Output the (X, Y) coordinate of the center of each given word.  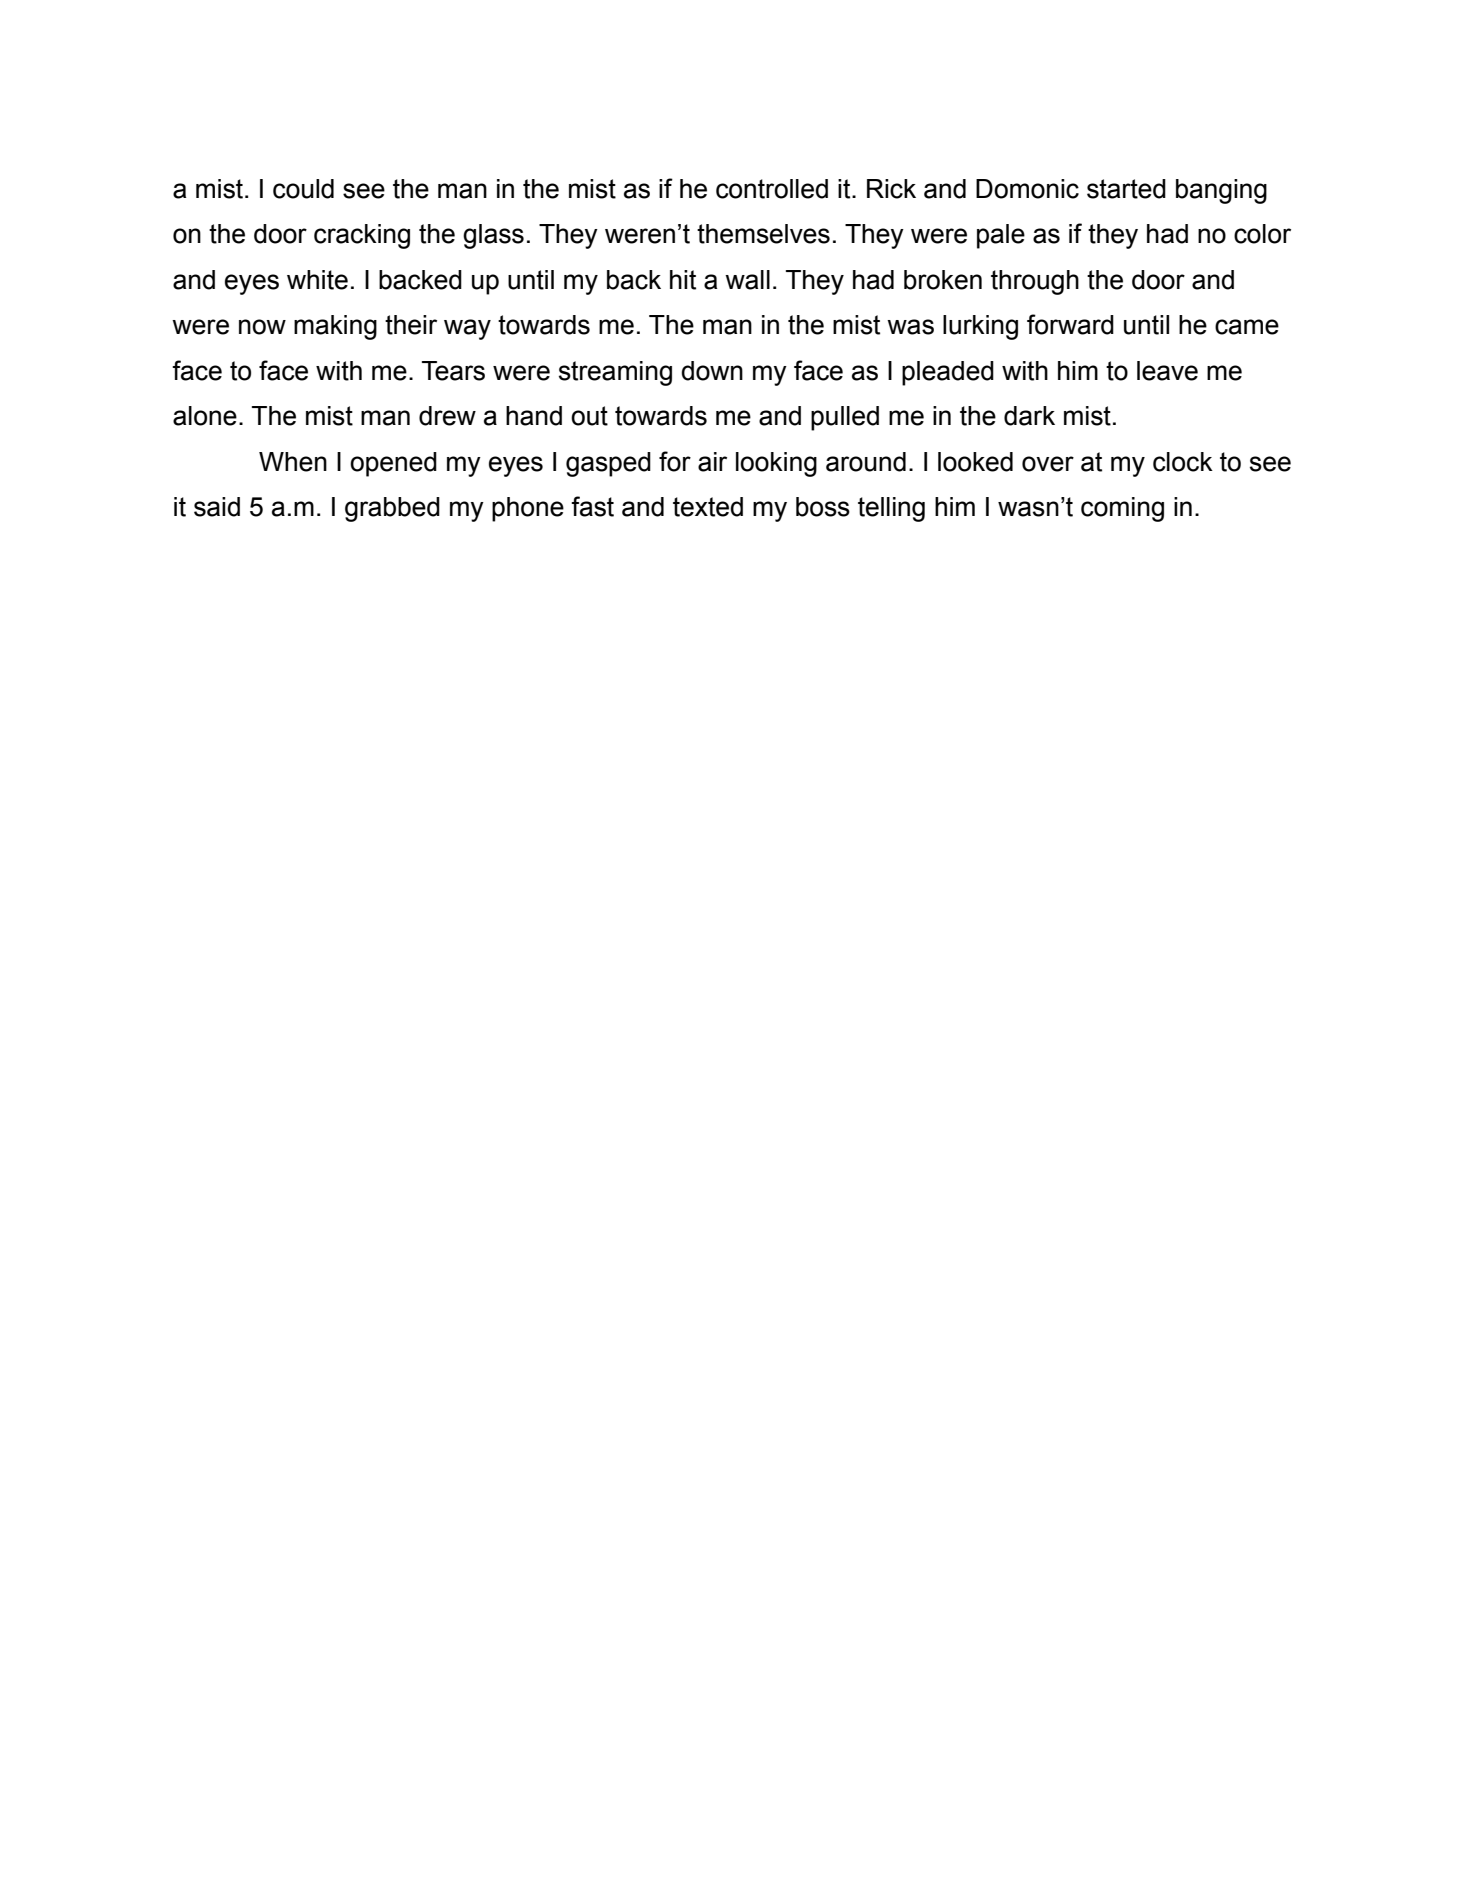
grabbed (392, 509)
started (1126, 189)
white (317, 280)
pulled (845, 418)
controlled (772, 189)
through (1035, 282)
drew (447, 416)
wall (747, 280)
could (303, 189)
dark (1029, 416)
